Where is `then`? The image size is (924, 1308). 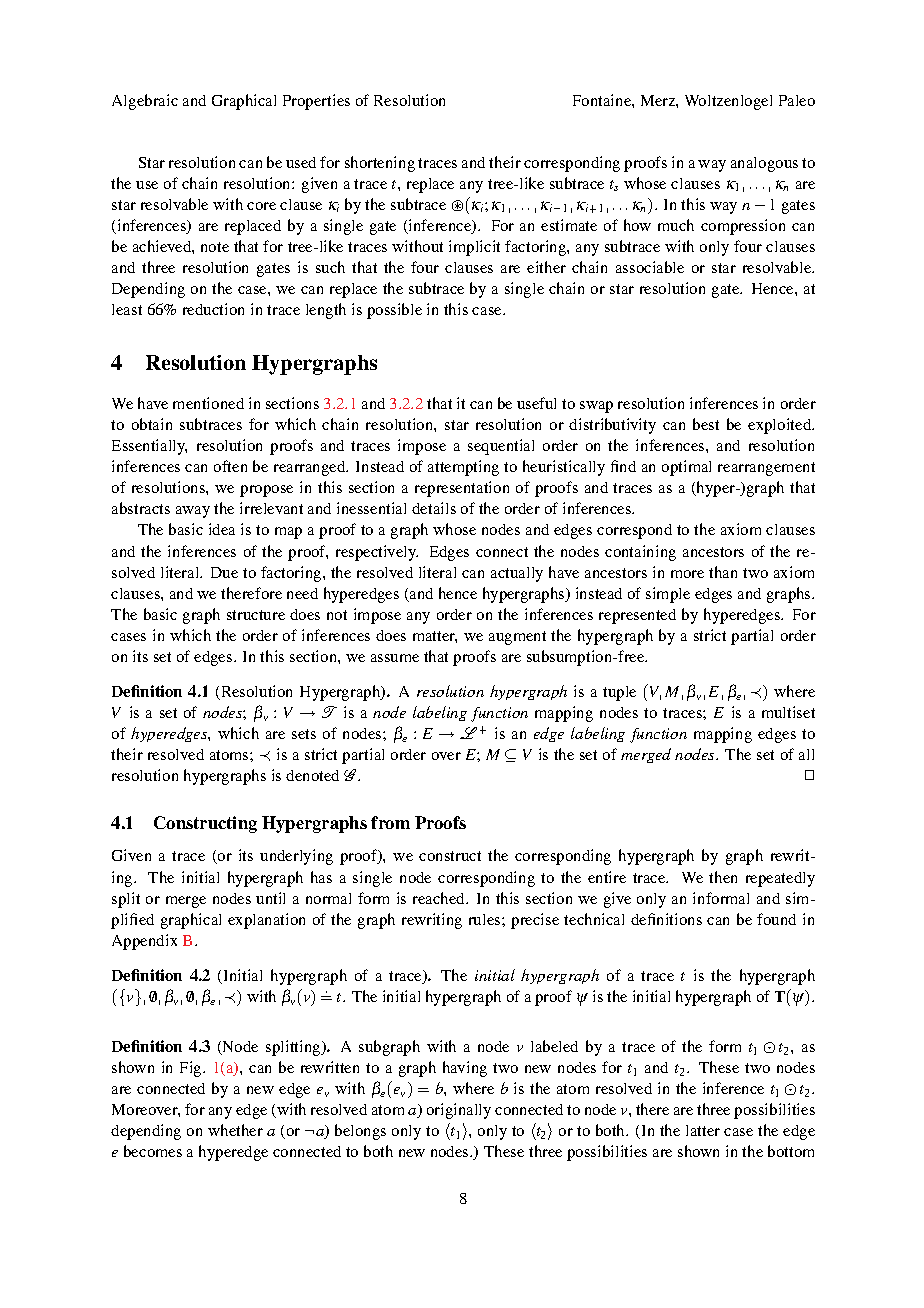 then is located at coordinates (723, 877).
